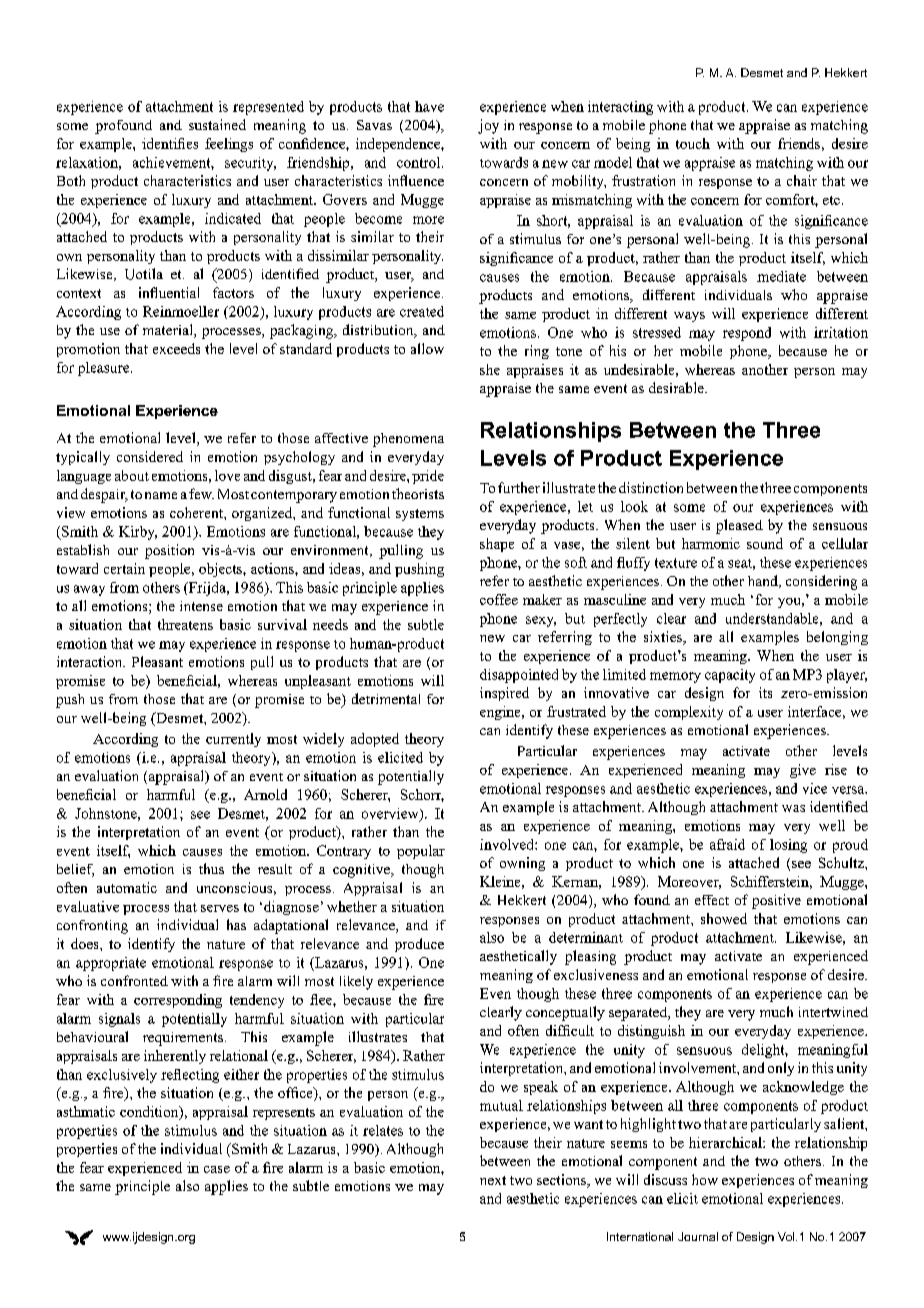  I want to click on capacity, so click(730, 676).
